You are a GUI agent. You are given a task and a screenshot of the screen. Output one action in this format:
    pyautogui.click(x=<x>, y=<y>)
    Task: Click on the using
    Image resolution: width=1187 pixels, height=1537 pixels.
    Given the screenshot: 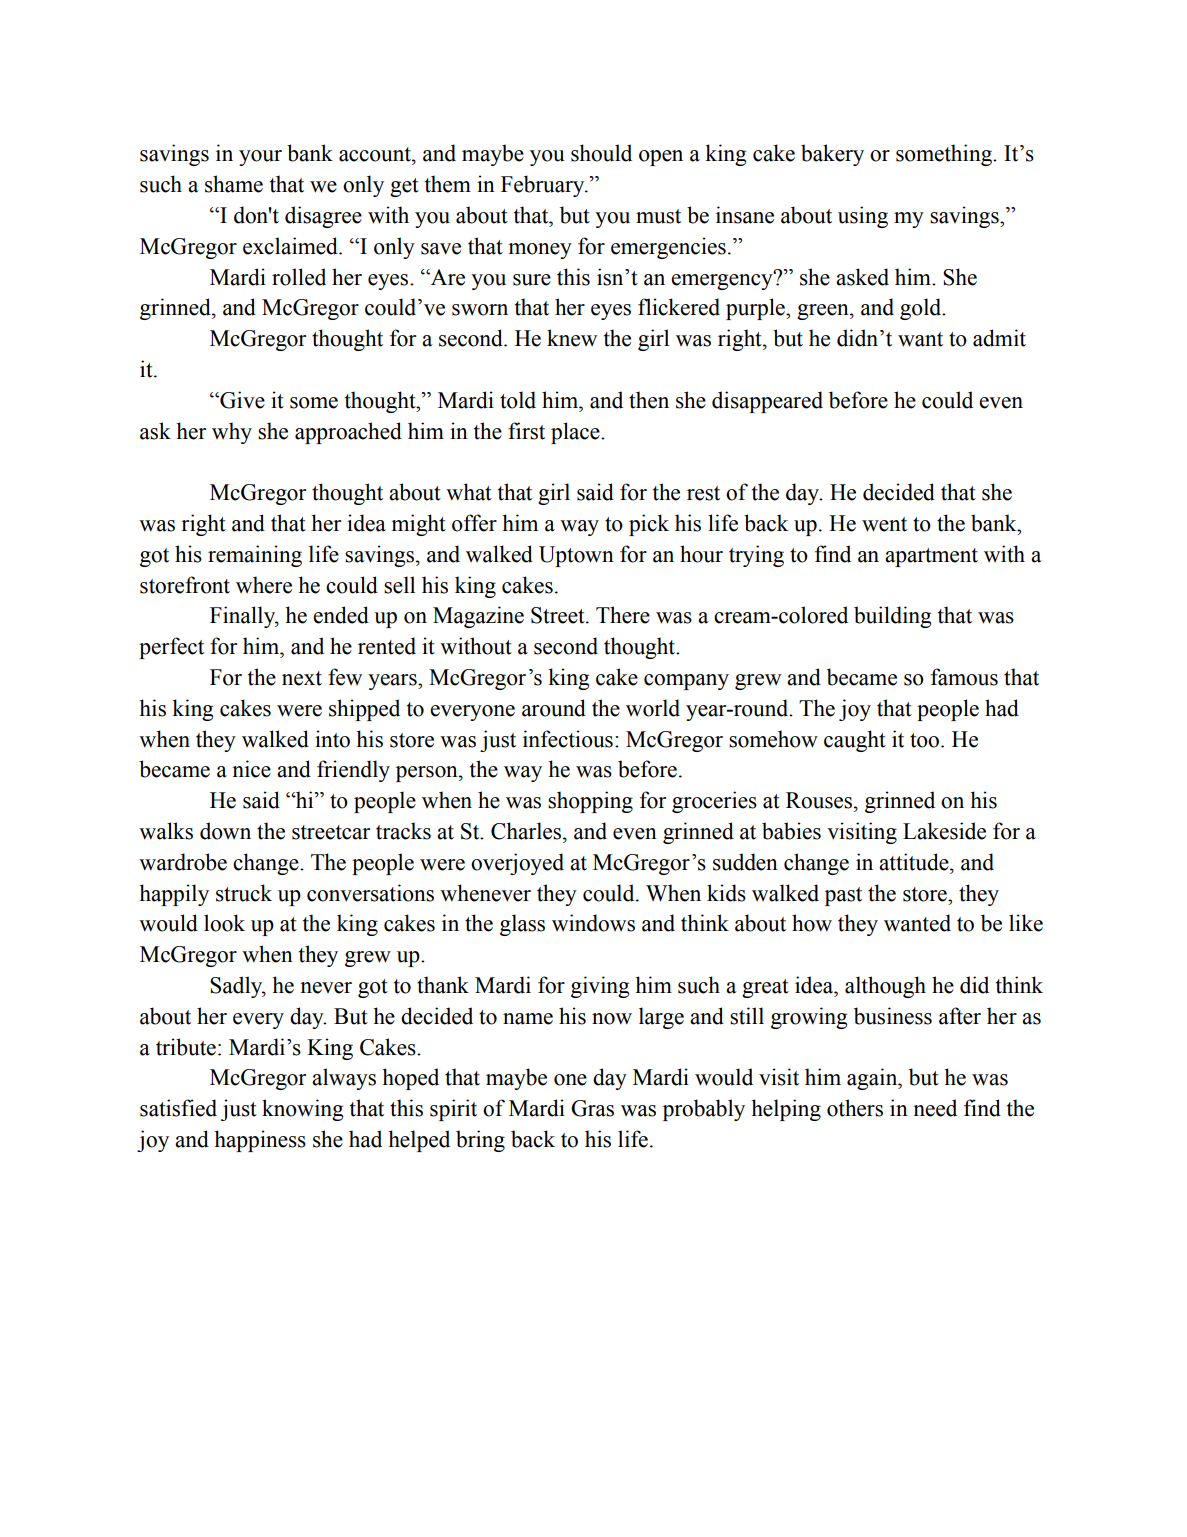 What is the action you would take?
    pyautogui.click(x=863, y=217)
